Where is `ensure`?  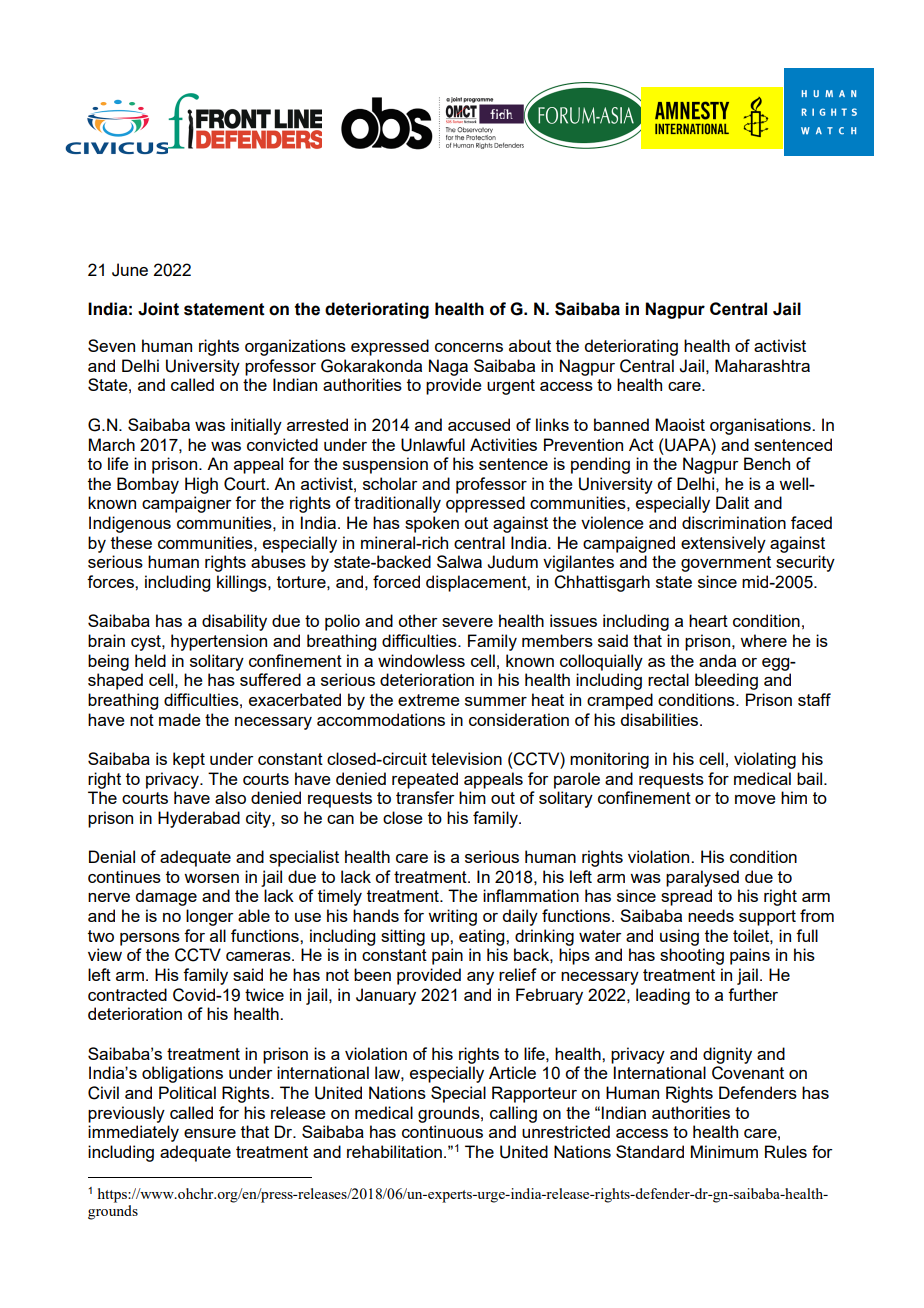
ensure is located at coordinates (210, 1133).
